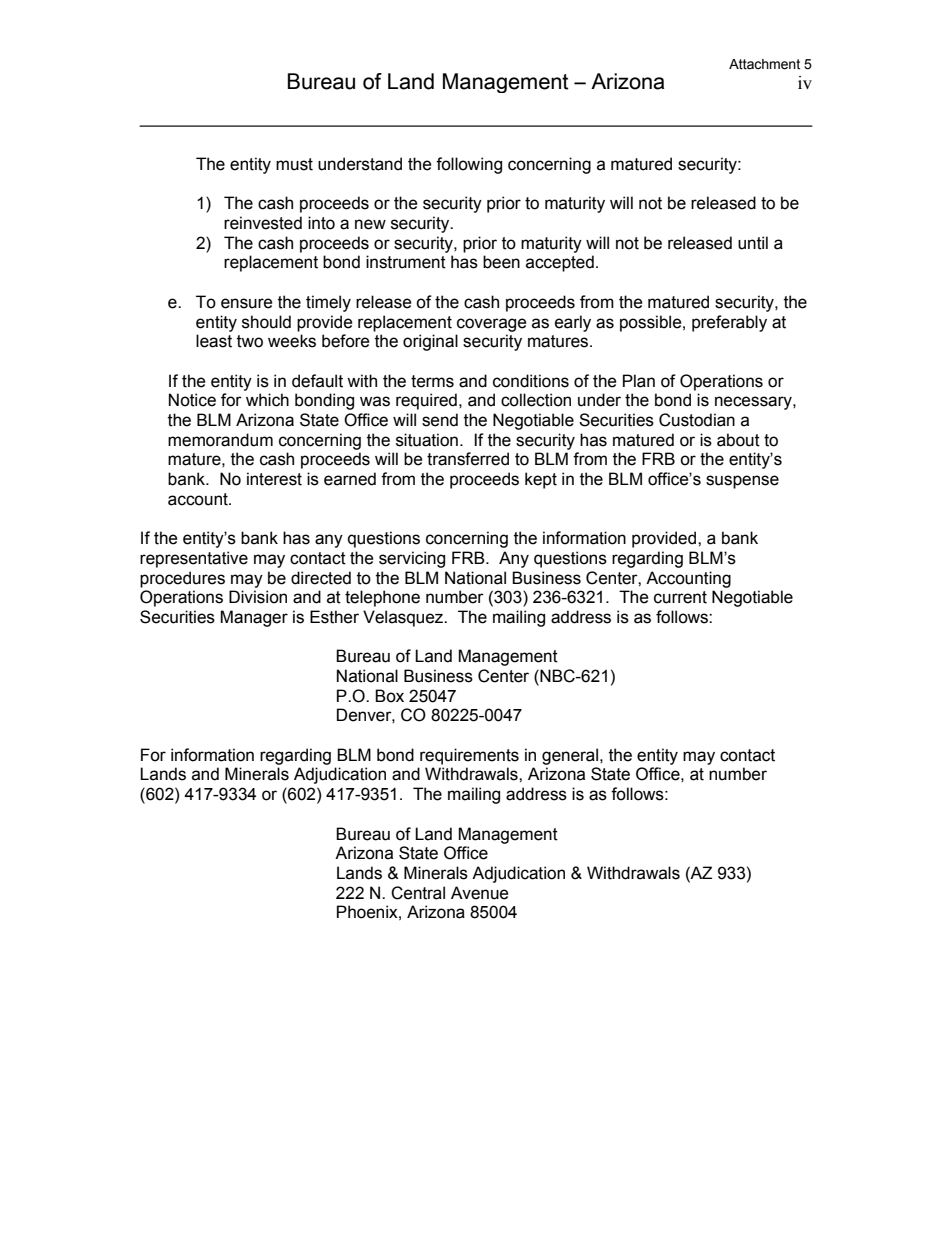 This page has height=1233, width=952. I want to click on servicing, so click(412, 559).
